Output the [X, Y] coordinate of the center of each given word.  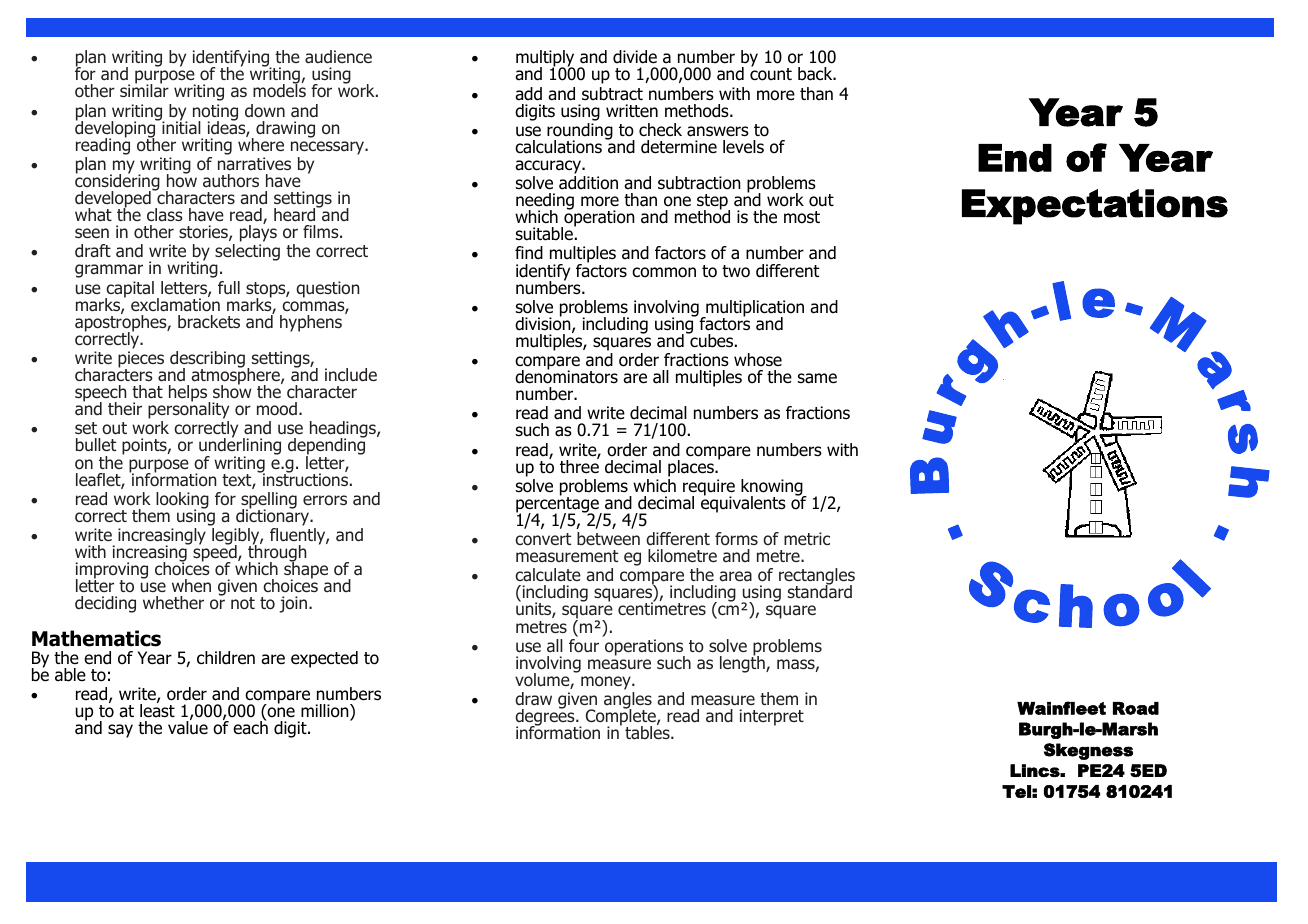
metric [807, 538]
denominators [566, 376]
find [529, 253]
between [608, 539]
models [279, 90]
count [771, 73]
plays [258, 234]
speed [216, 553]
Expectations [1095, 207]
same [817, 378]
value [188, 727]
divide [635, 57]
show [232, 391]
